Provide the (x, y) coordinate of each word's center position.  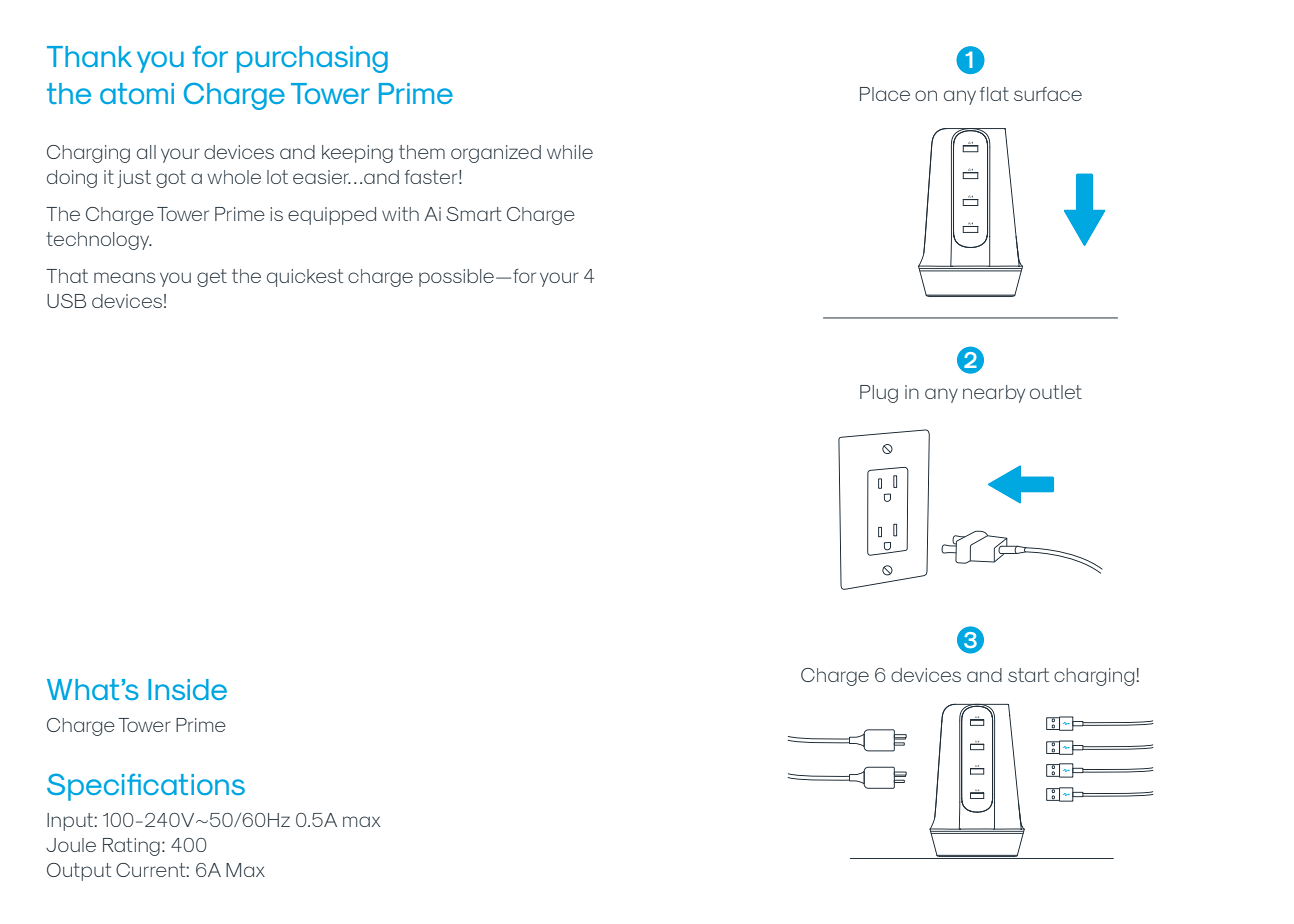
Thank (89, 56)
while (570, 152)
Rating (131, 847)
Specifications (146, 787)
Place (885, 94)
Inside (187, 689)
